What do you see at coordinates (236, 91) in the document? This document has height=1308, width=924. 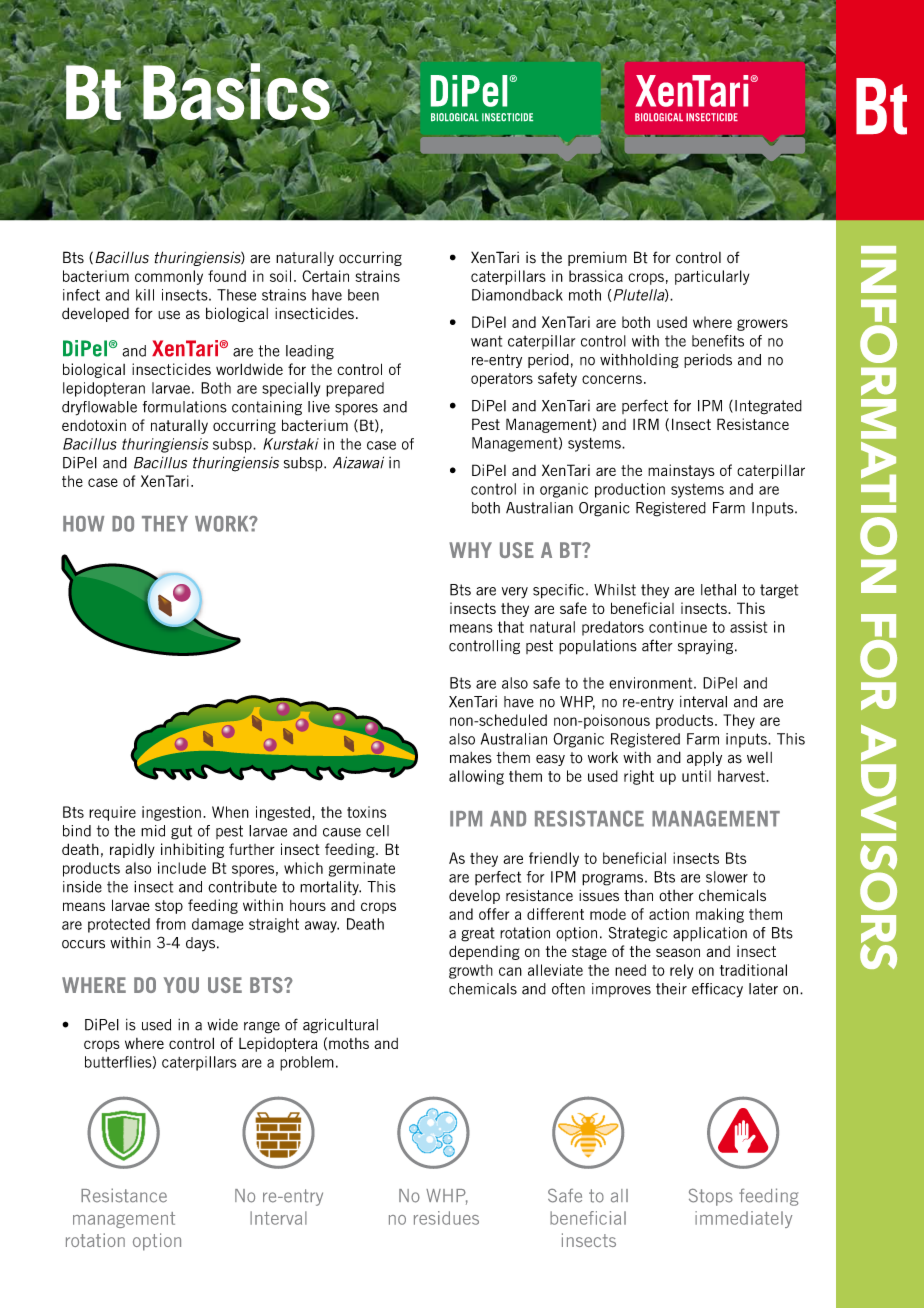 I see `Basics` at bounding box center [236, 91].
